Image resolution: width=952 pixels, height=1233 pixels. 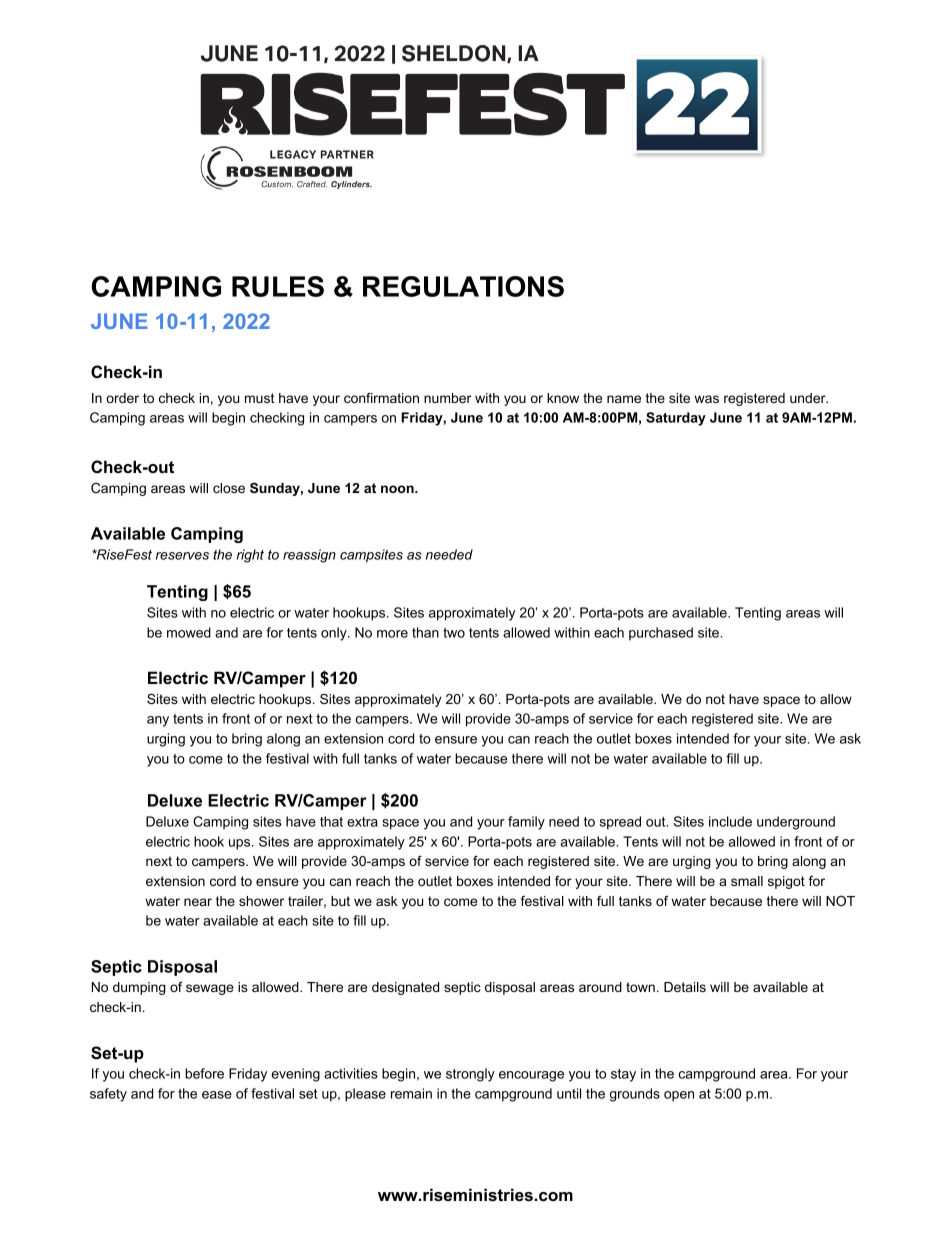 I want to click on open, so click(x=679, y=1096).
